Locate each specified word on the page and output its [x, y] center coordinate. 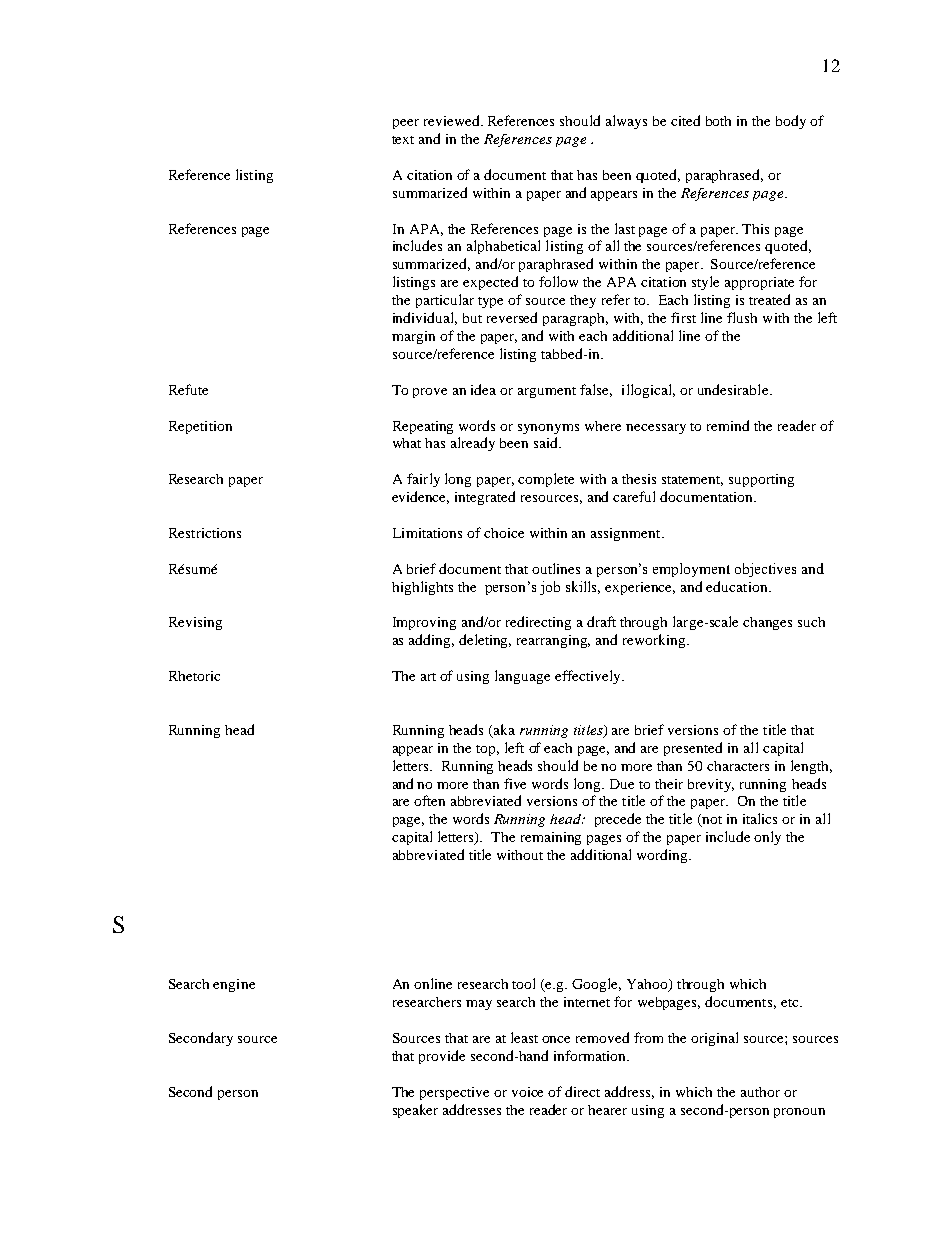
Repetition [200, 427]
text [403, 140]
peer [406, 124]
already [473, 444]
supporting [761, 480]
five [515, 783]
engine [234, 985]
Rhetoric [194, 676]
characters [738, 766]
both [718, 121]
